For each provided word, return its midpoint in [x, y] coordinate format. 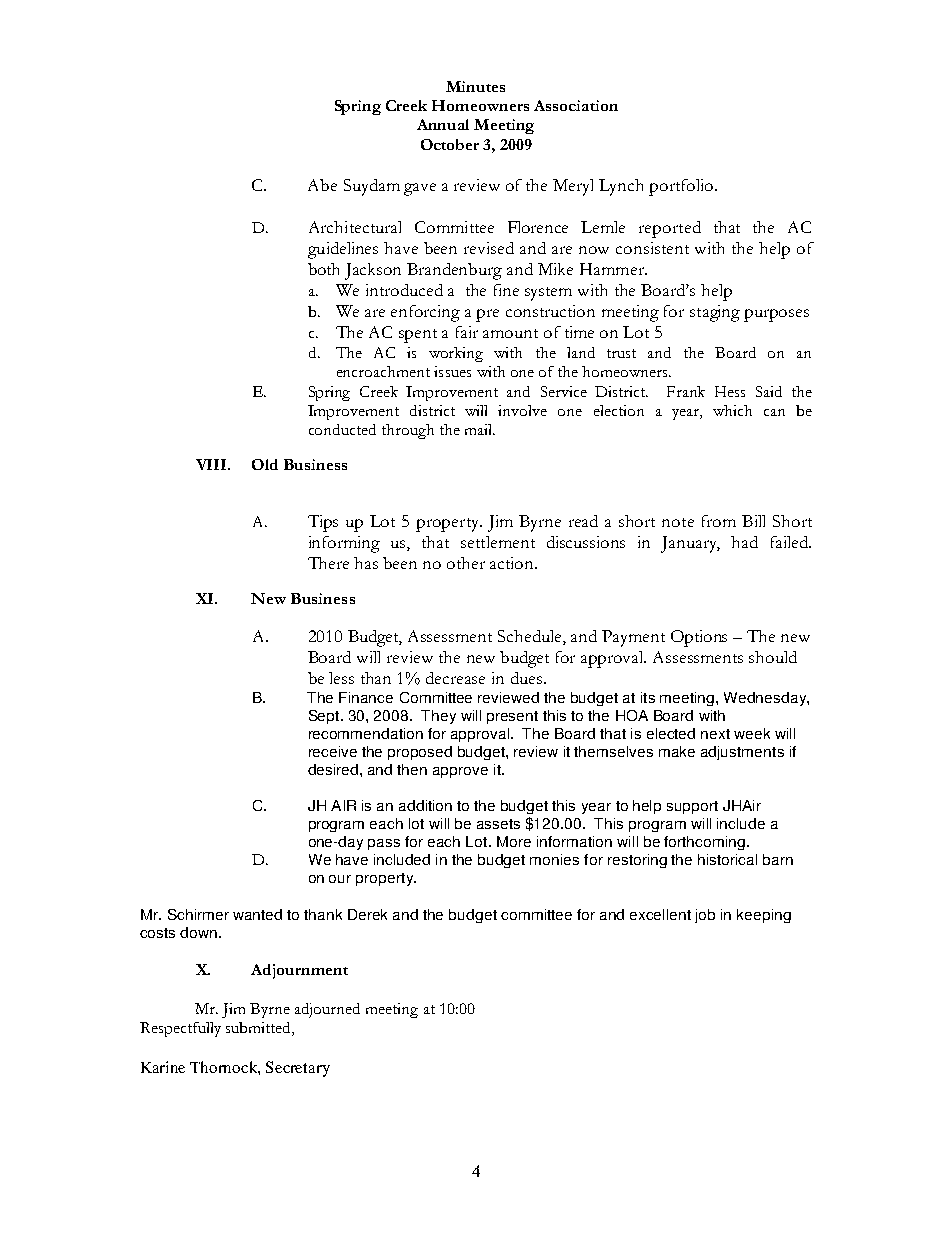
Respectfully [180, 1029]
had [744, 542]
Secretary [298, 1069]
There [328, 563]
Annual [443, 124]
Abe [322, 185]
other [466, 563]
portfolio [682, 187]
